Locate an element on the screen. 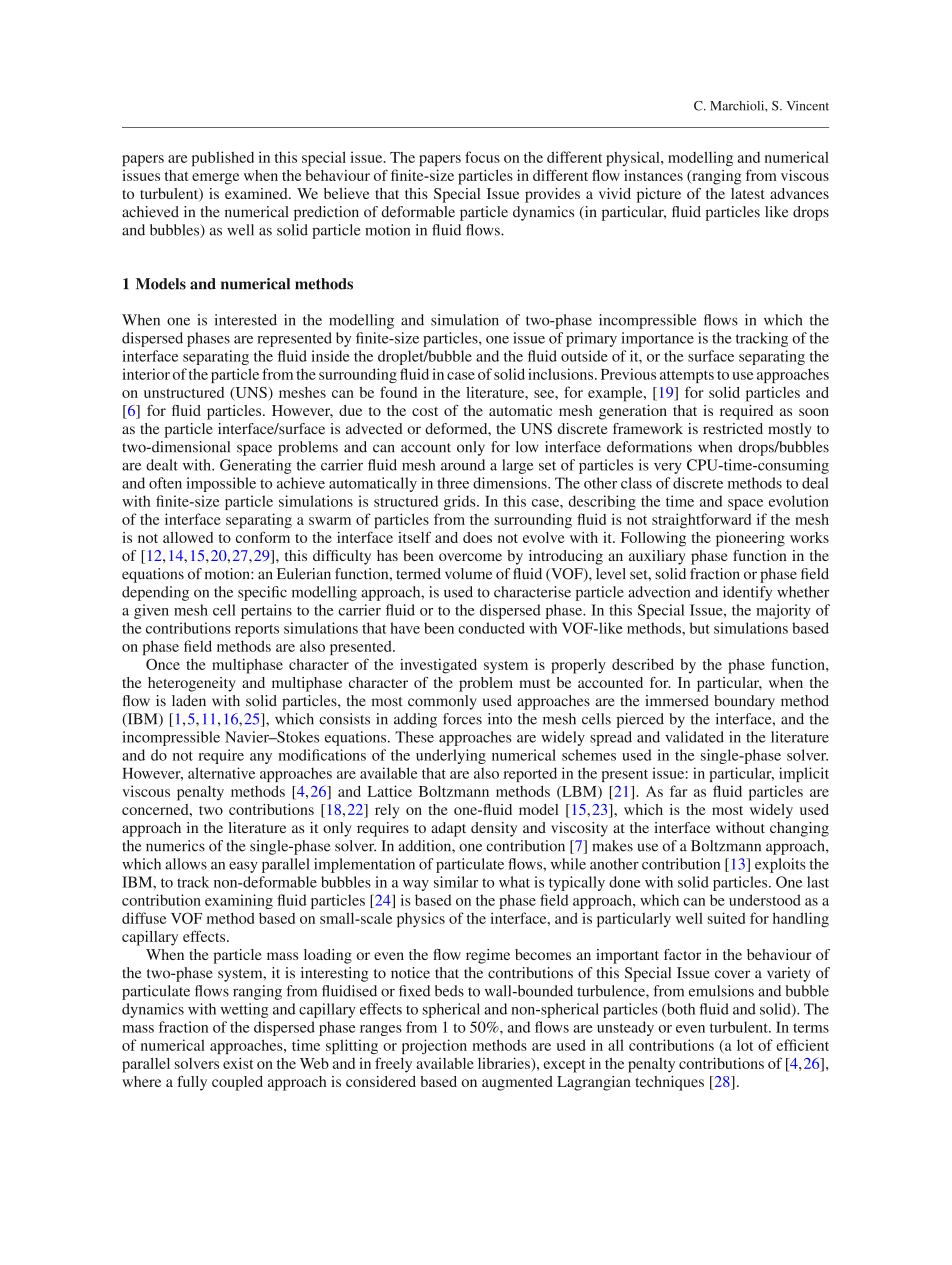  lot is located at coordinates (745, 1045).
